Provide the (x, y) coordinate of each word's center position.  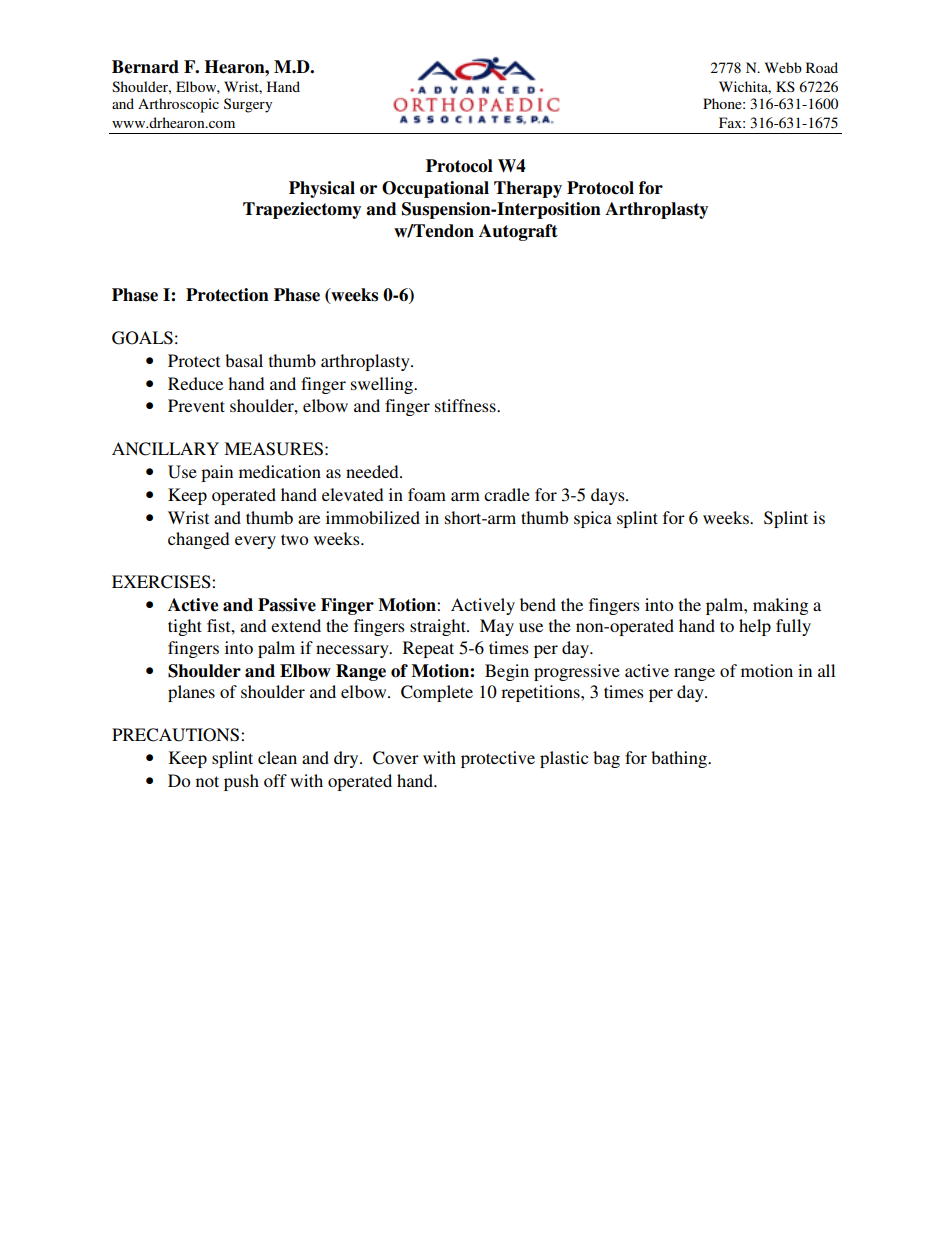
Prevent (196, 405)
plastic (564, 759)
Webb (783, 67)
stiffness (466, 405)
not (207, 781)
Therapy (528, 189)
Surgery (248, 105)
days (609, 496)
